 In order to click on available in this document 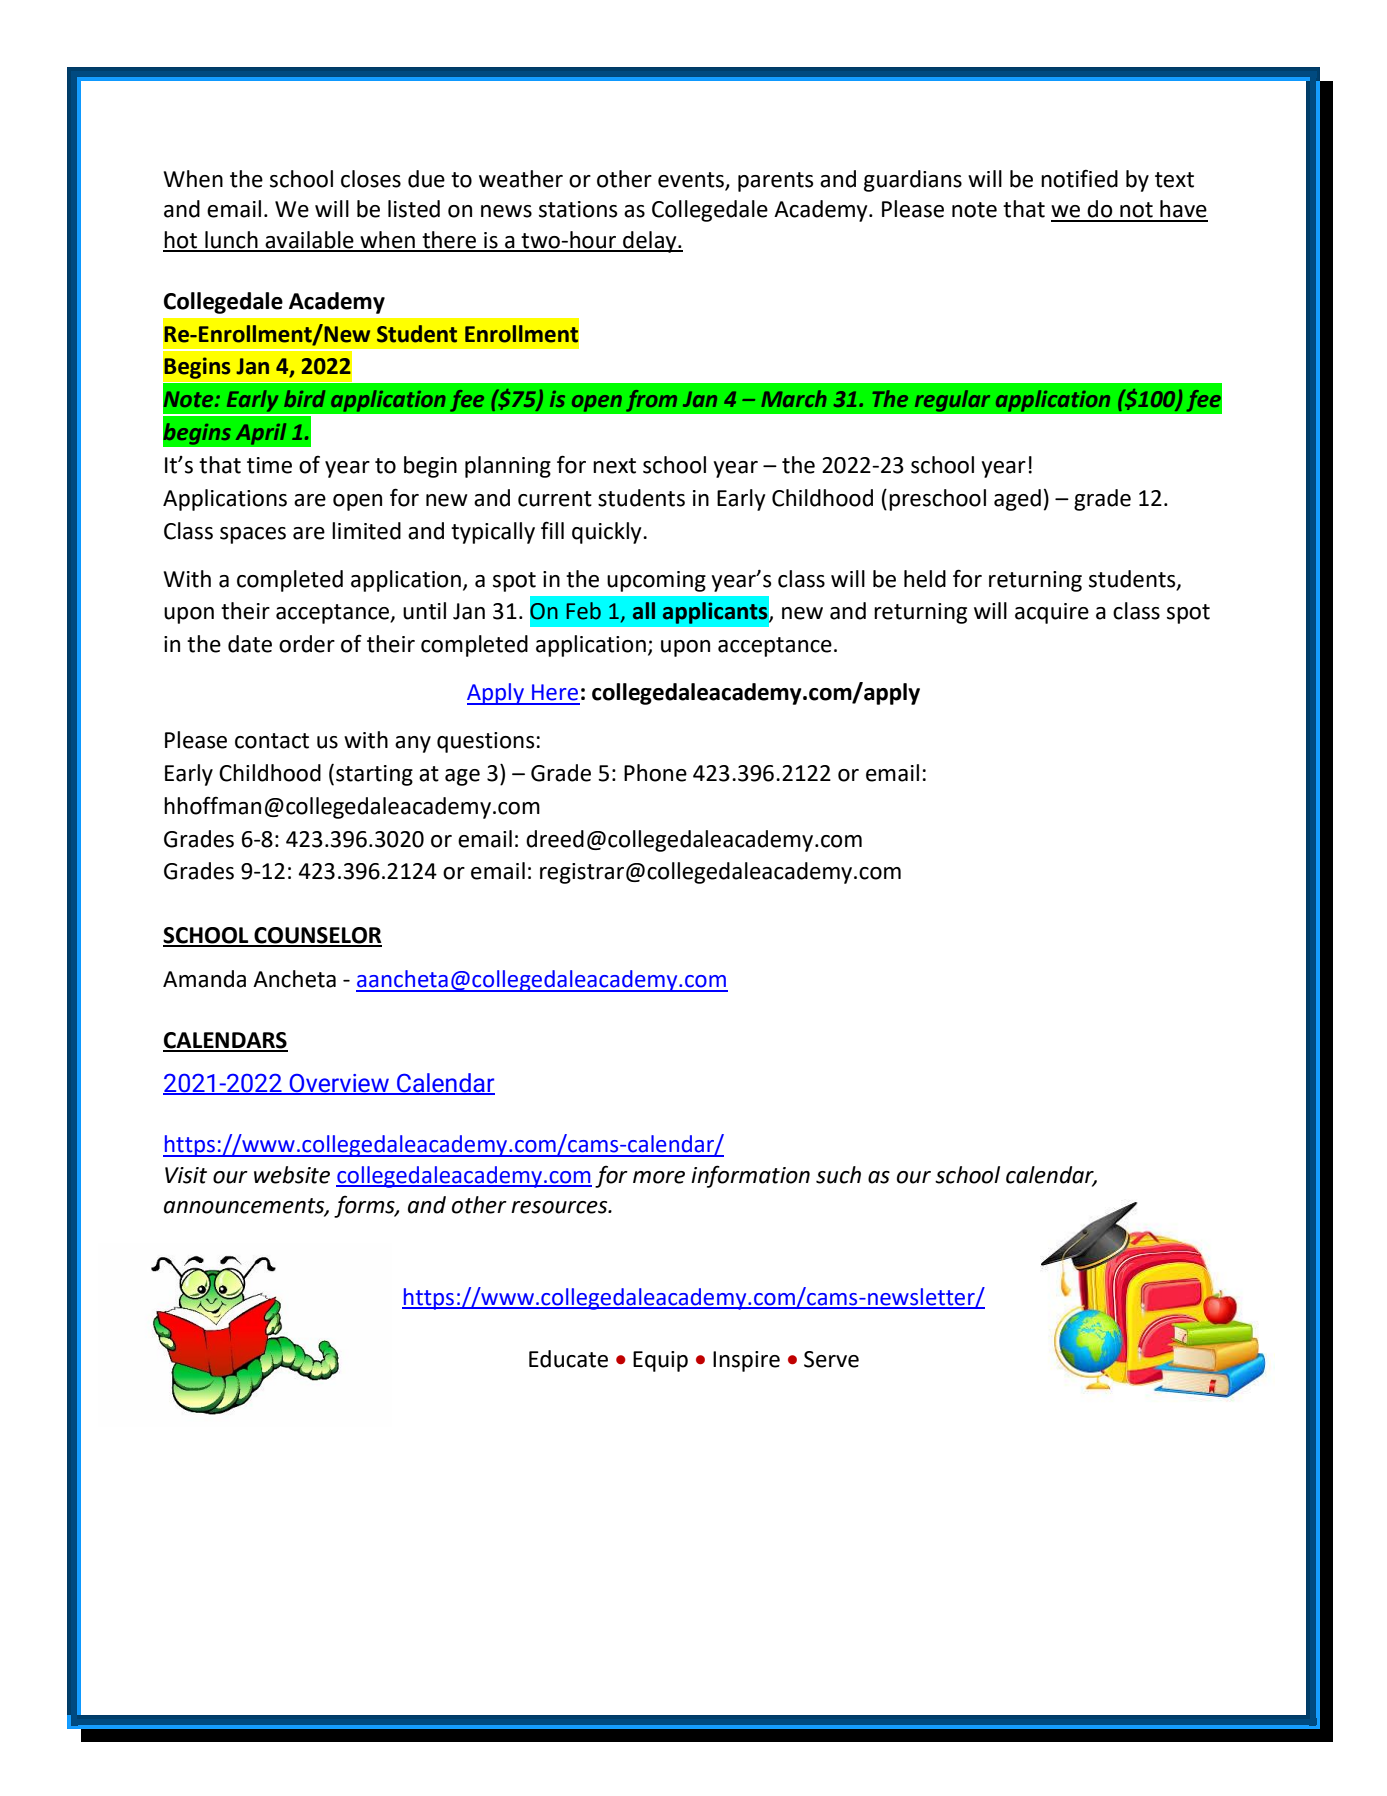, I will do `click(310, 241)`.
